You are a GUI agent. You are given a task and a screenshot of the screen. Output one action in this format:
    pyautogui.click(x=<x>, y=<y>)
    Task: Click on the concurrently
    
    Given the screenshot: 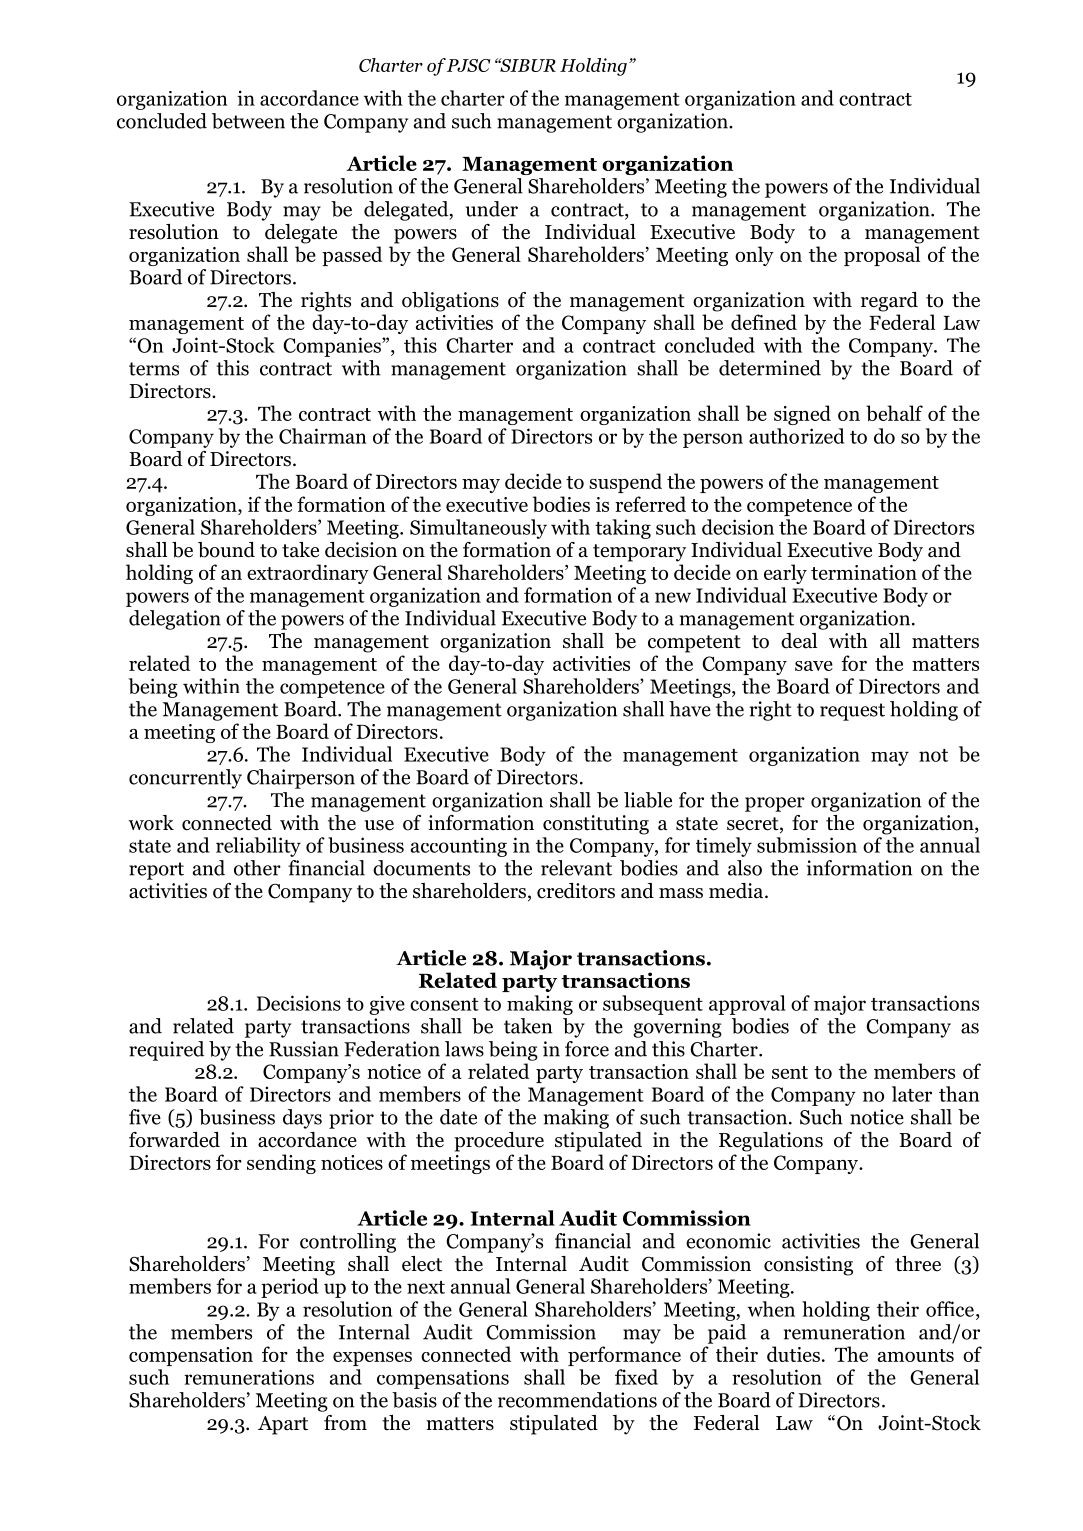 What is the action you would take?
    pyautogui.click(x=185, y=779)
